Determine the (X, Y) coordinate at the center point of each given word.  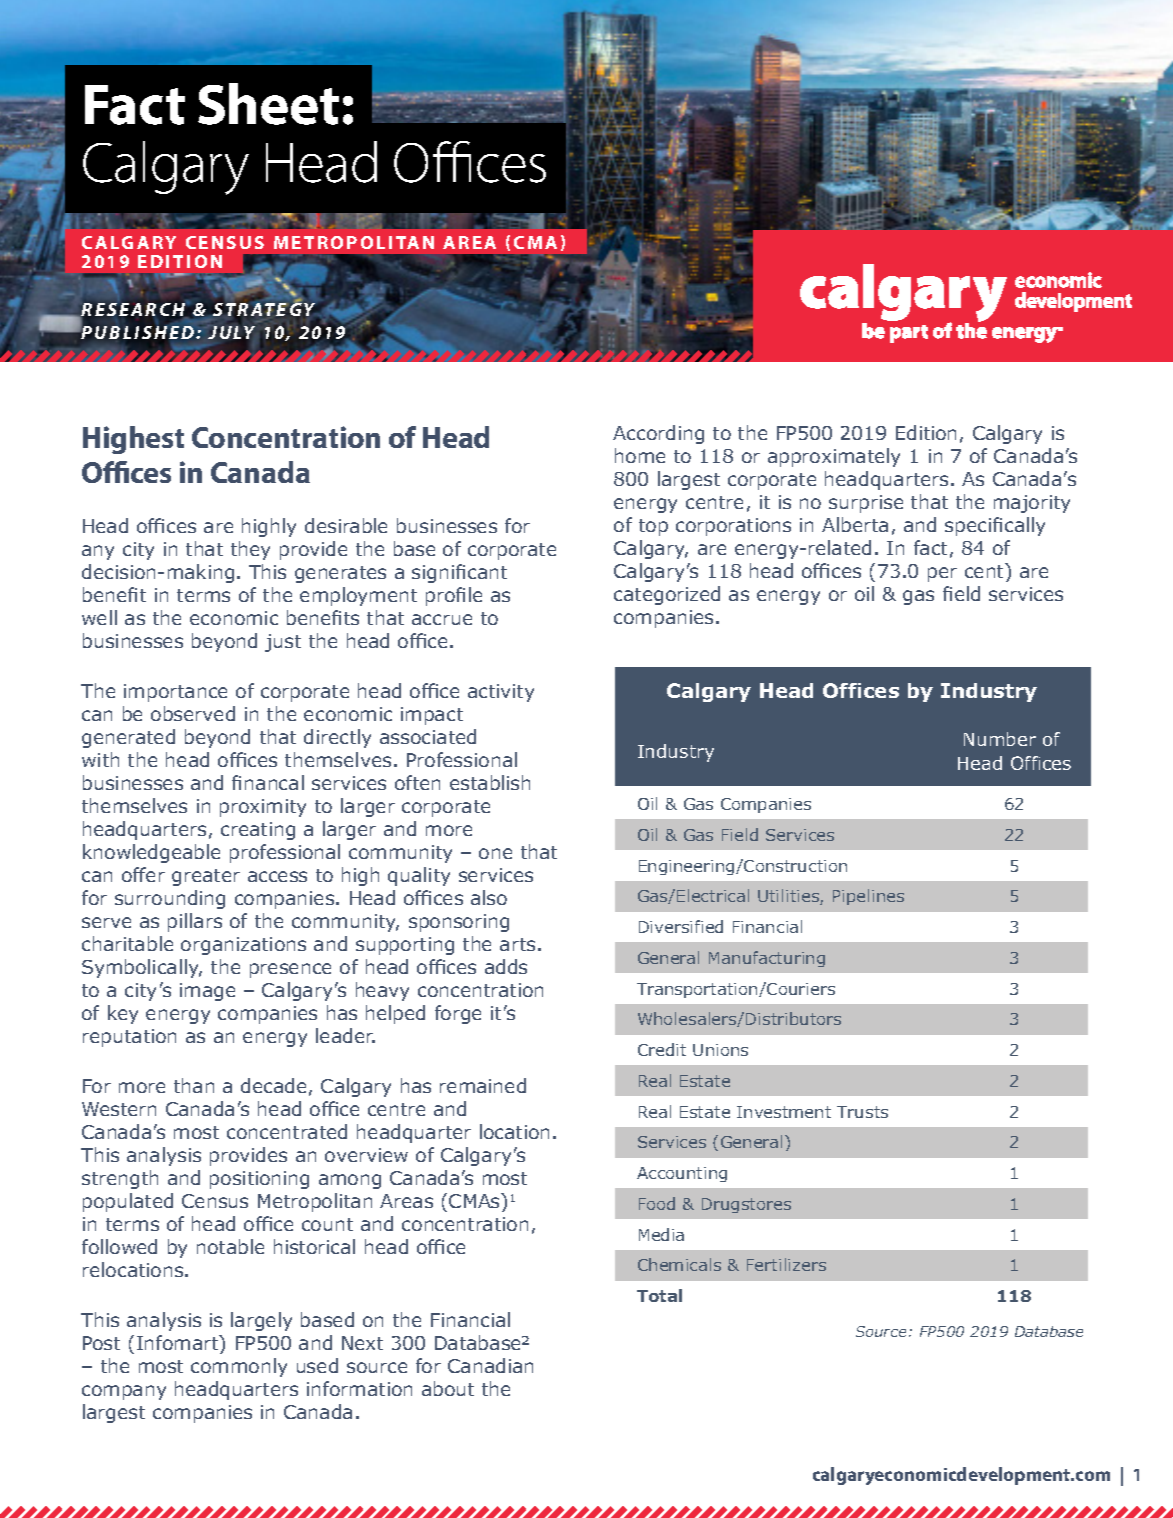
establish (490, 782)
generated (128, 738)
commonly (239, 1367)
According (658, 434)
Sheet (268, 104)
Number (1000, 739)
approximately (834, 457)
